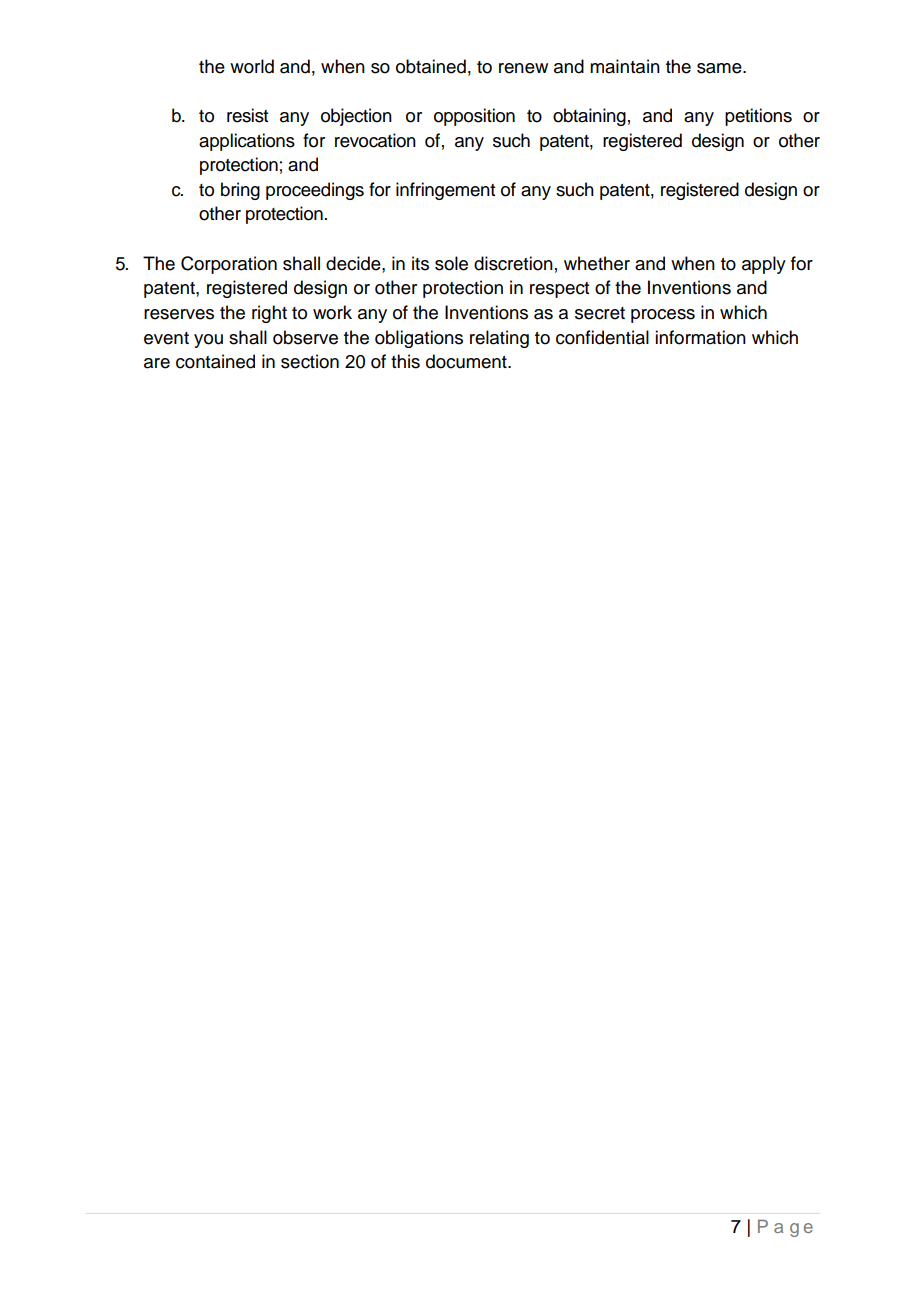 Image resolution: width=924 pixels, height=1305 pixels. What do you see at coordinates (240, 191) in the screenshot?
I see `bring` at bounding box center [240, 191].
